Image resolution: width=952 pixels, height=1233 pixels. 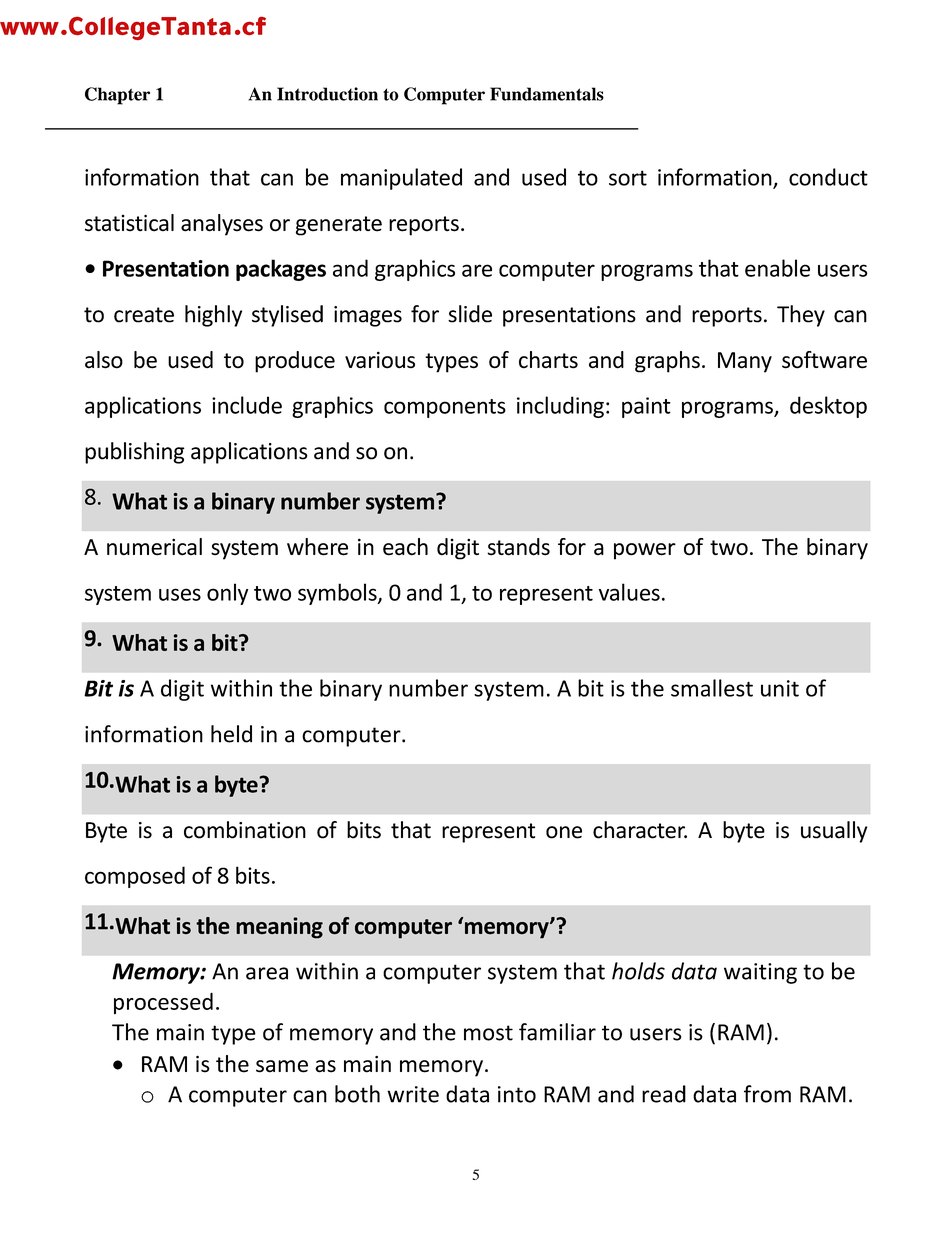 What do you see at coordinates (745, 362) in the screenshot?
I see `Many` at bounding box center [745, 362].
